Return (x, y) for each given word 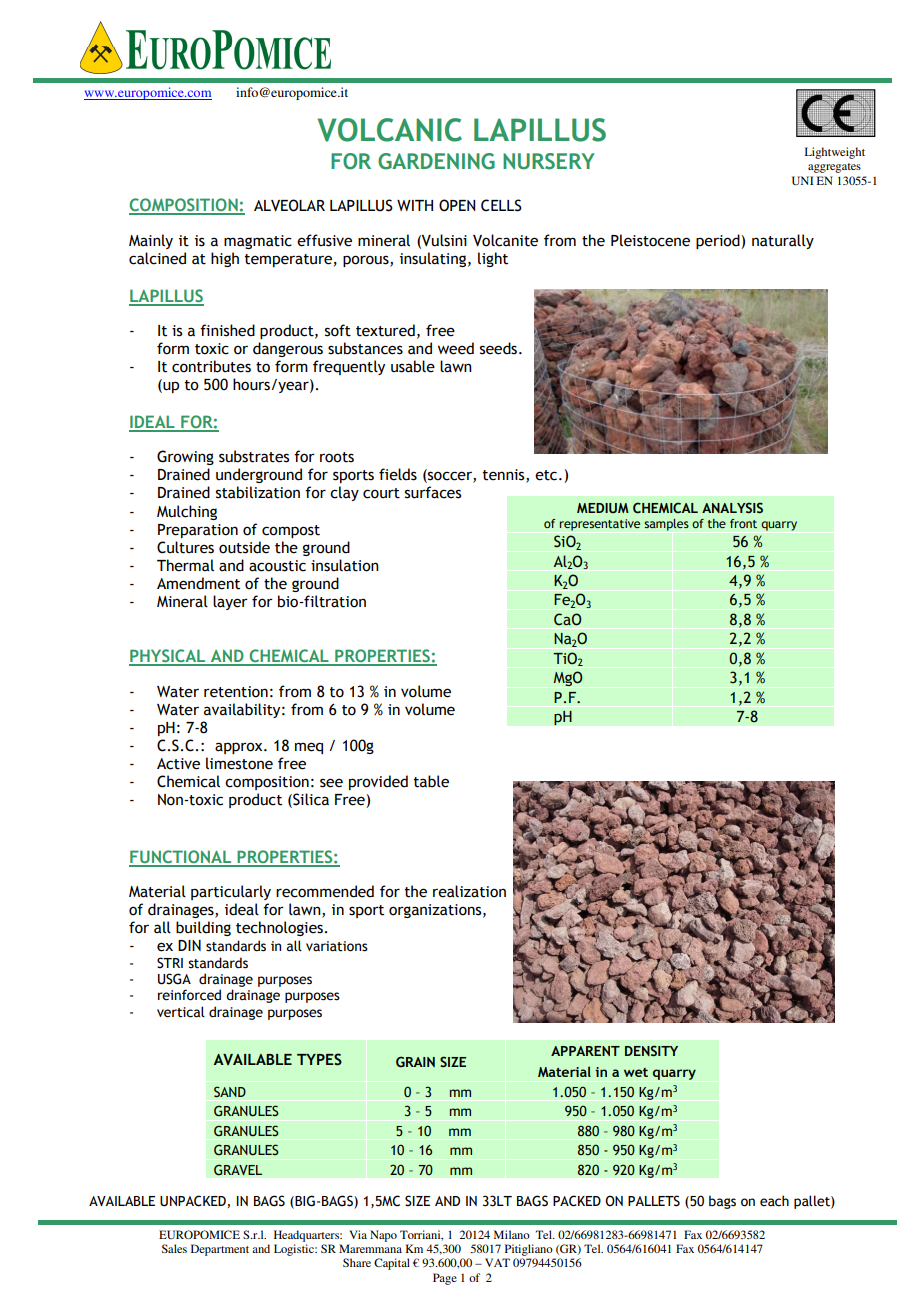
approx (240, 748)
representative (600, 525)
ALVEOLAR (289, 205)
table (431, 781)
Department (220, 1250)
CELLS (501, 205)
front (743, 523)
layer (230, 602)
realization (469, 891)
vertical (181, 1012)
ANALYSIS (732, 507)
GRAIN (415, 1061)
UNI (803, 180)
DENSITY (651, 1050)
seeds (498, 348)
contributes (211, 366)
